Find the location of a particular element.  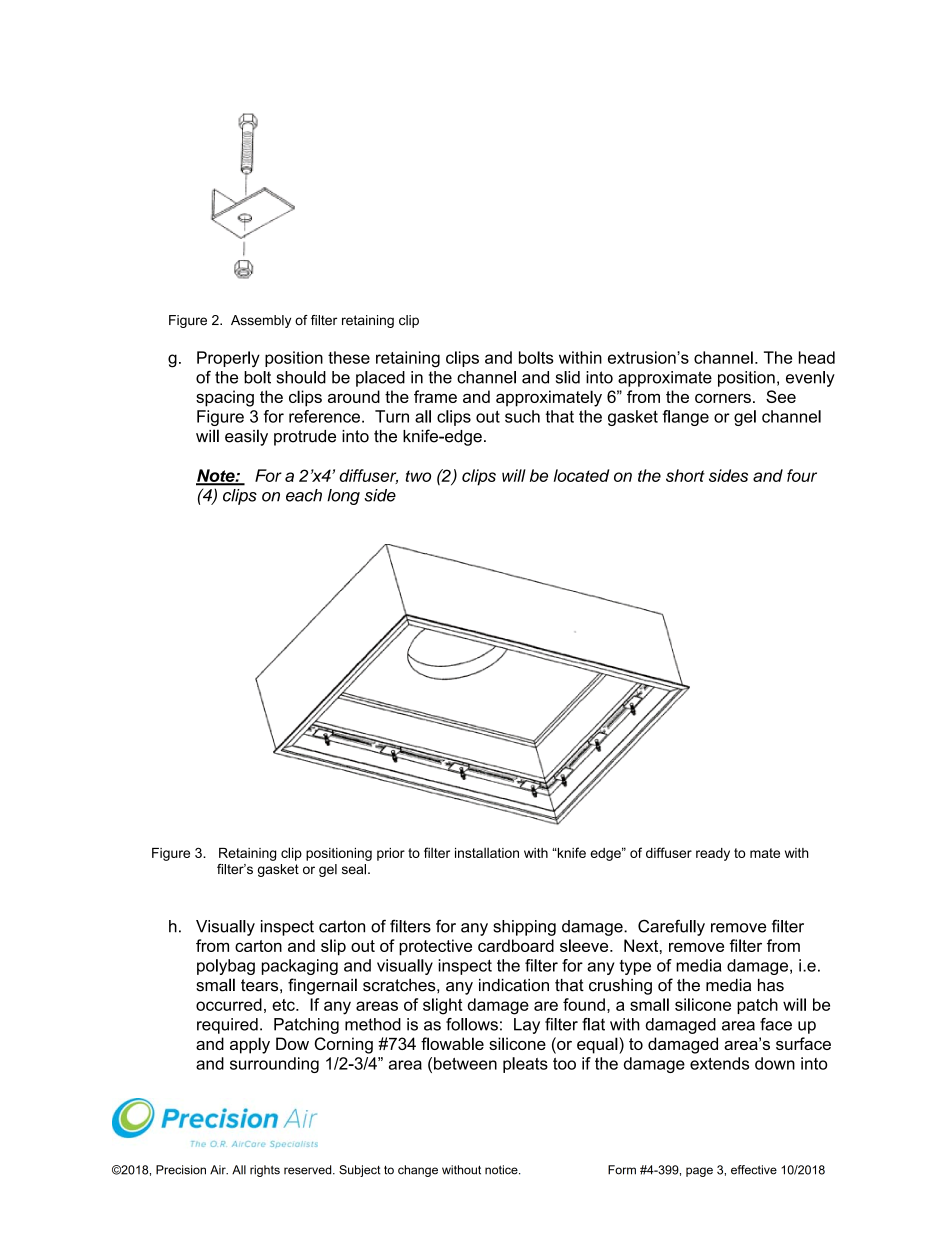

Properly is located at coordinates (228, 359).
